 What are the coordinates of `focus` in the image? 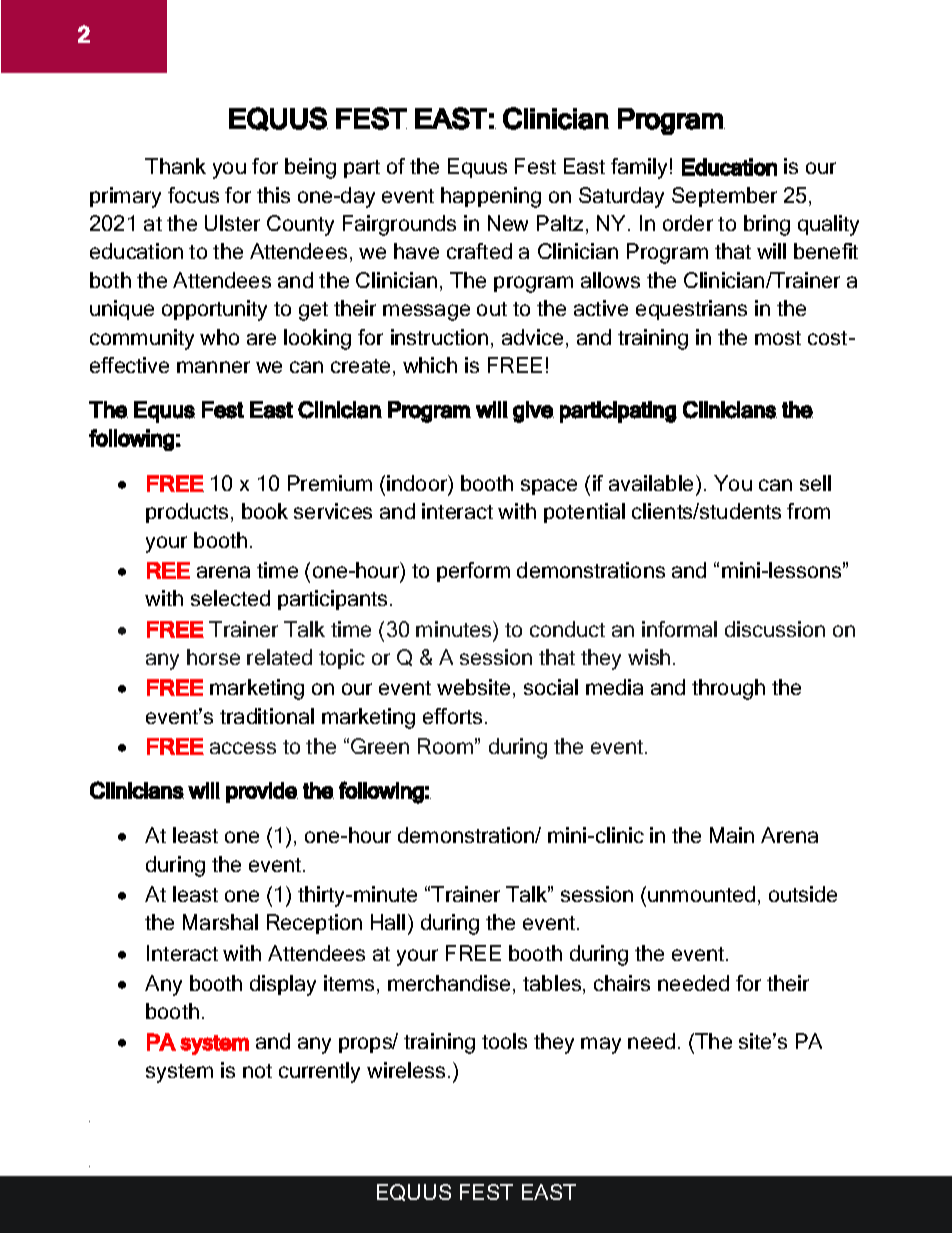 It's located at (193, 195).
